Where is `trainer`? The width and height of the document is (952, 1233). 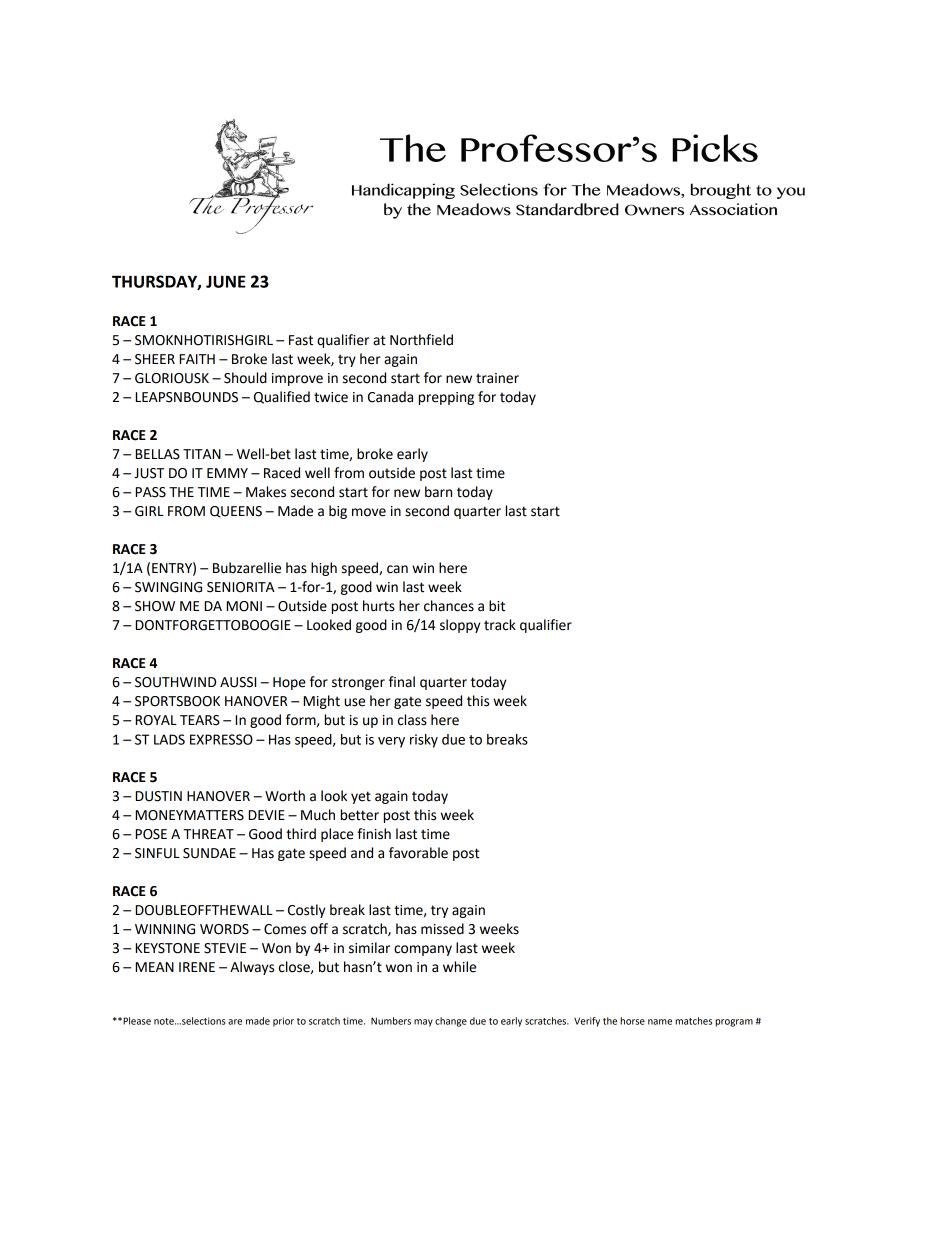 trainer is located at coordinates (497, 378).
